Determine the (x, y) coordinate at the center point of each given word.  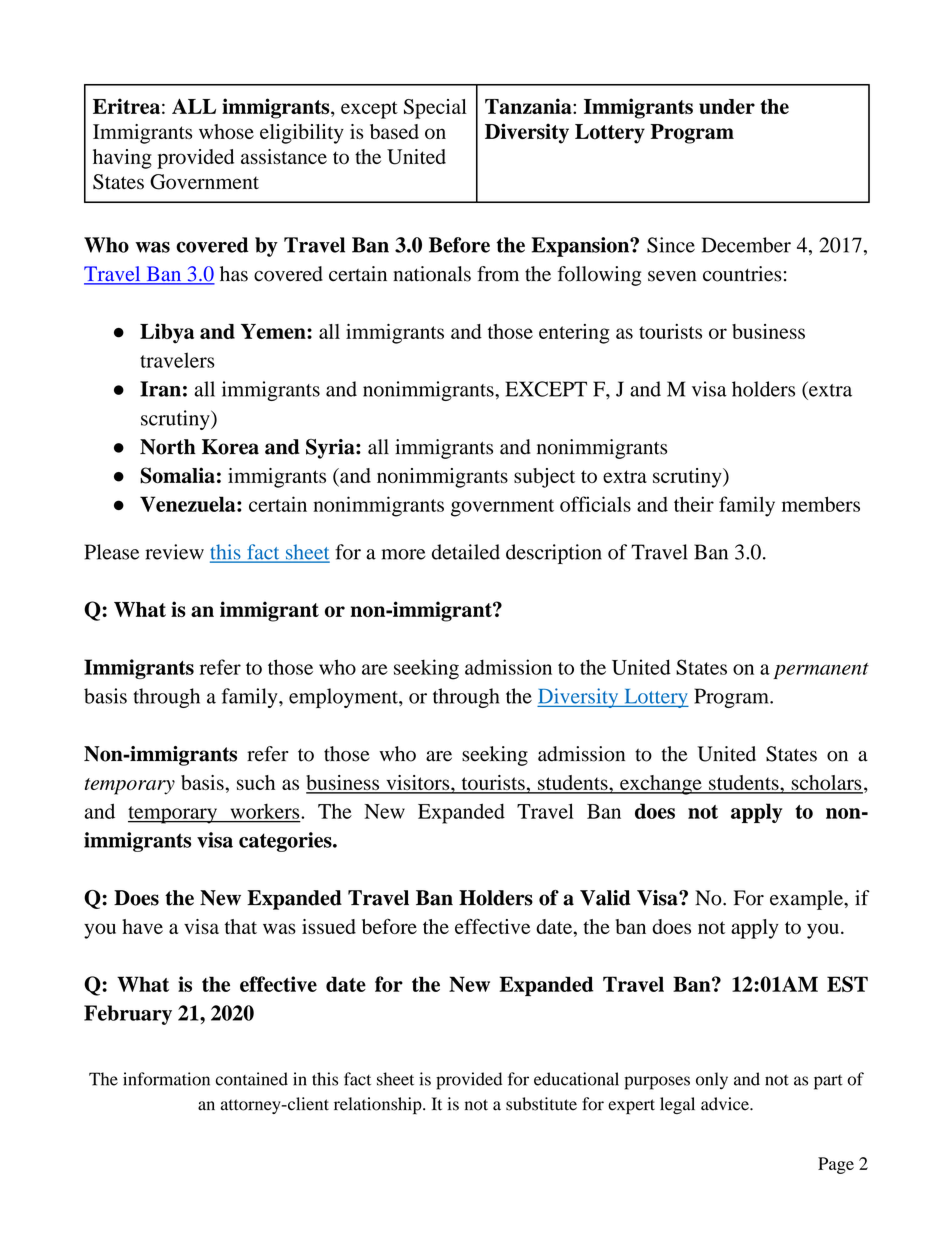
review (174, 552)
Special (435, 109)
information (166, 1079)
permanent (821, 671)
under (727, 106)
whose (226, 131)
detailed (466, 552)
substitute (541, 1104)
